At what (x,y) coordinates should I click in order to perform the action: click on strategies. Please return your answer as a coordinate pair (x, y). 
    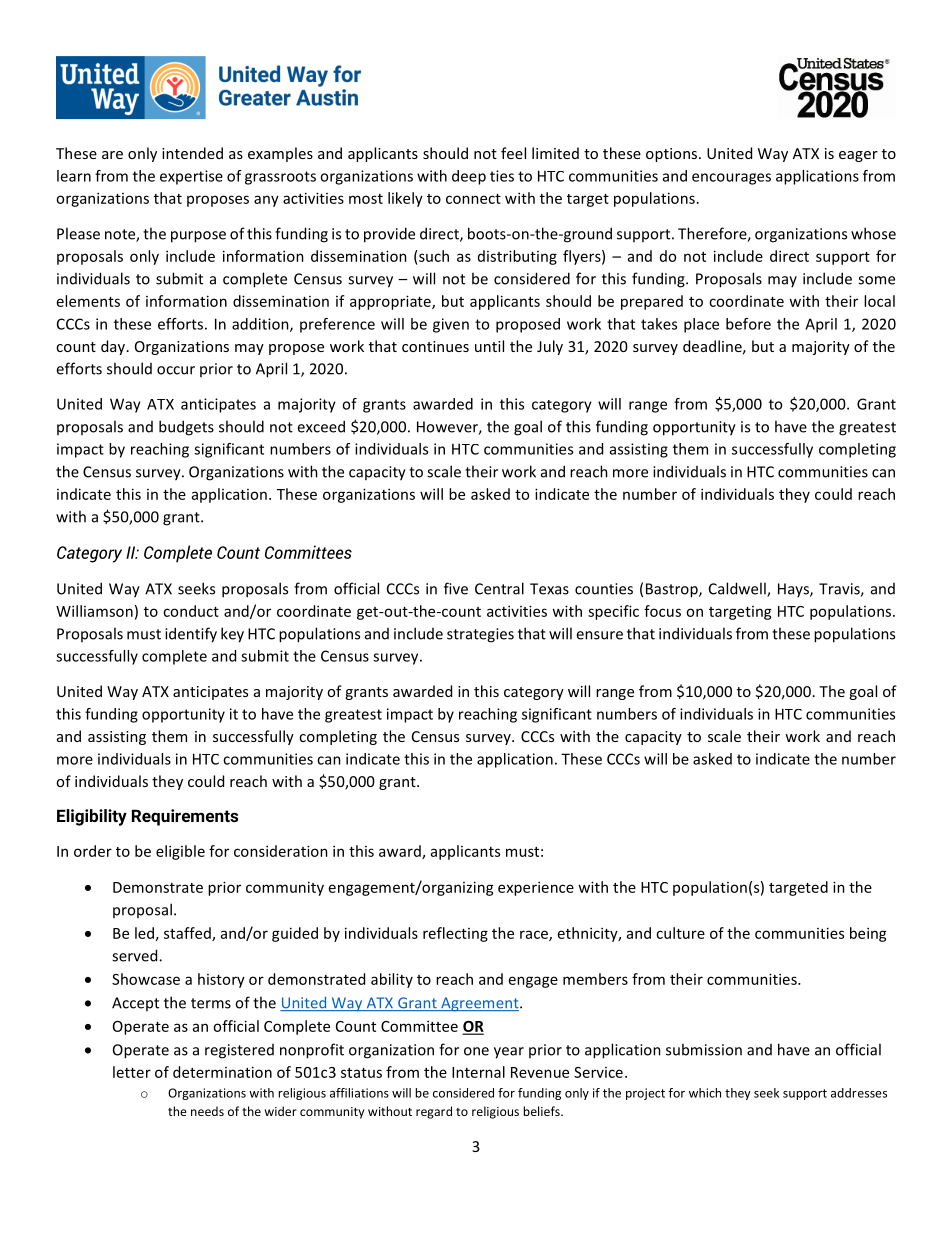
    Looking at the image, I should click on (480, 635).
